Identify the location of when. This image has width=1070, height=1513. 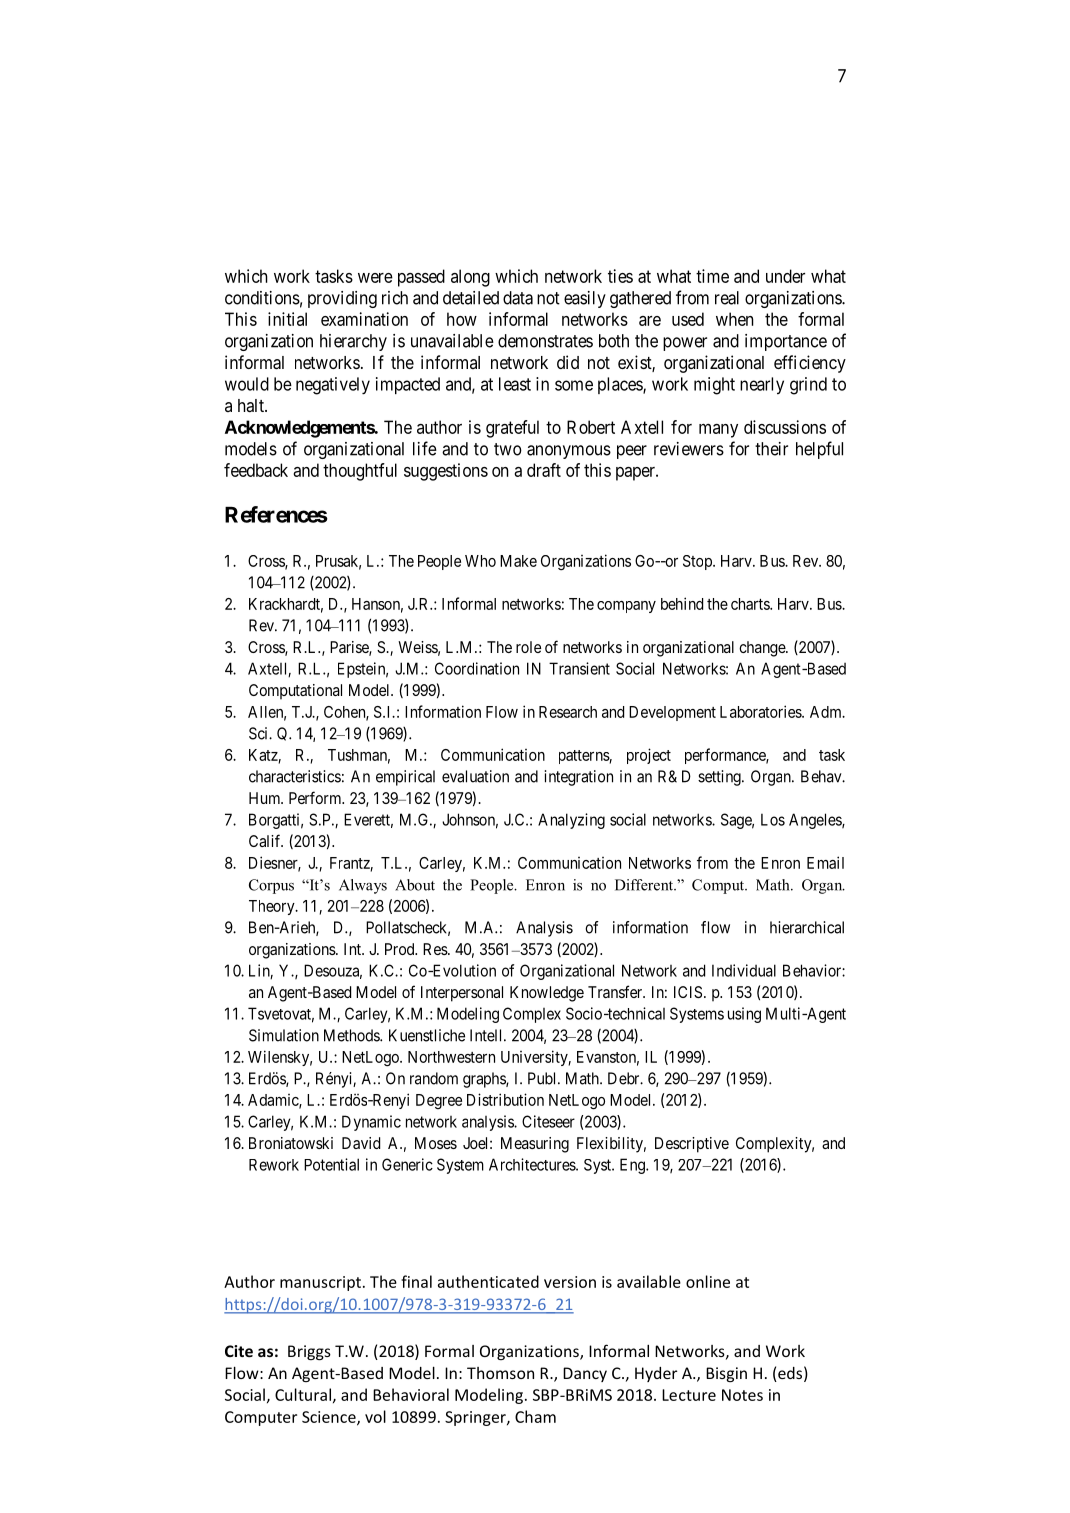
(735, 319).
